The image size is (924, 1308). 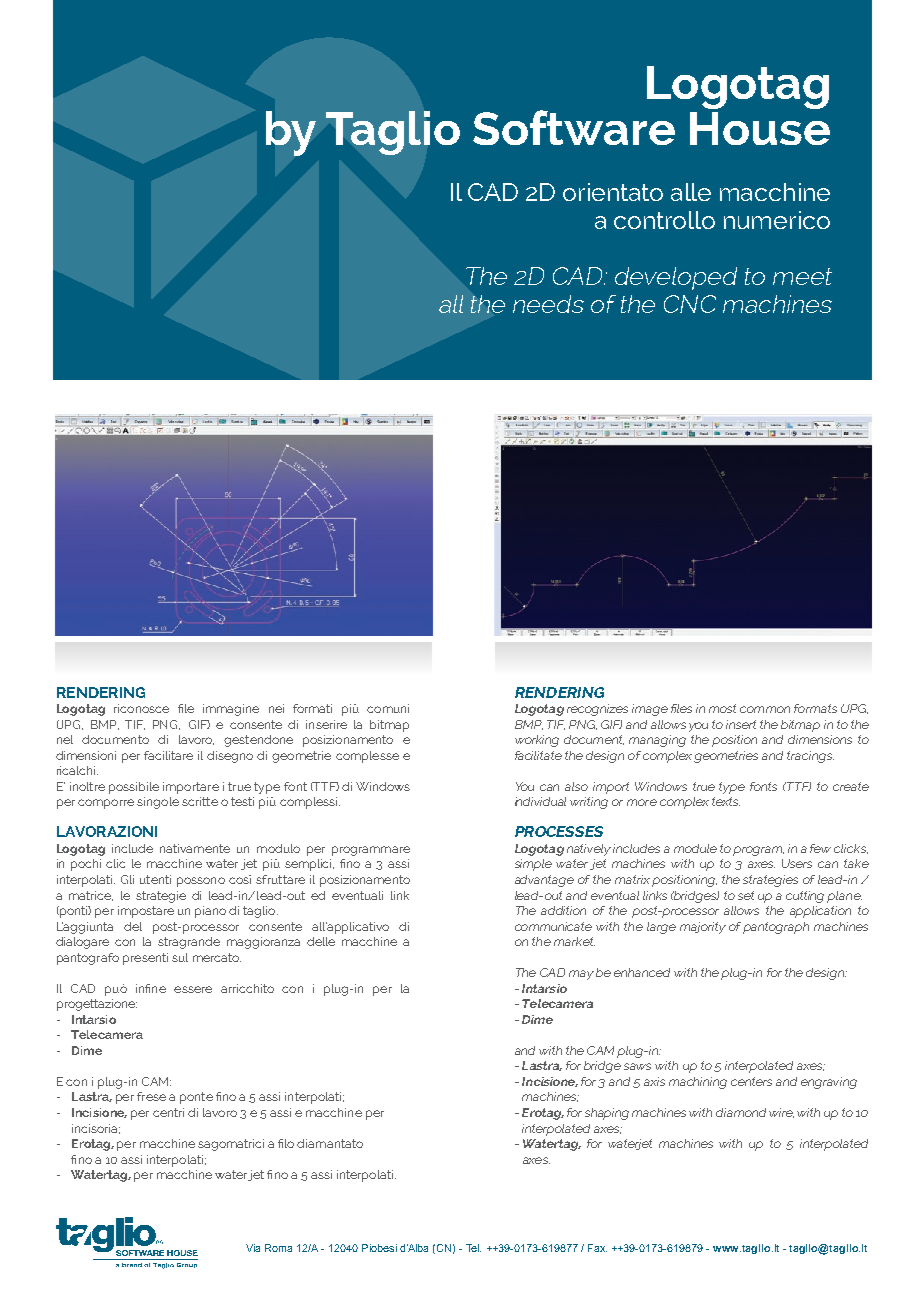 I want to click on Software, so click(x=574, y=127).
